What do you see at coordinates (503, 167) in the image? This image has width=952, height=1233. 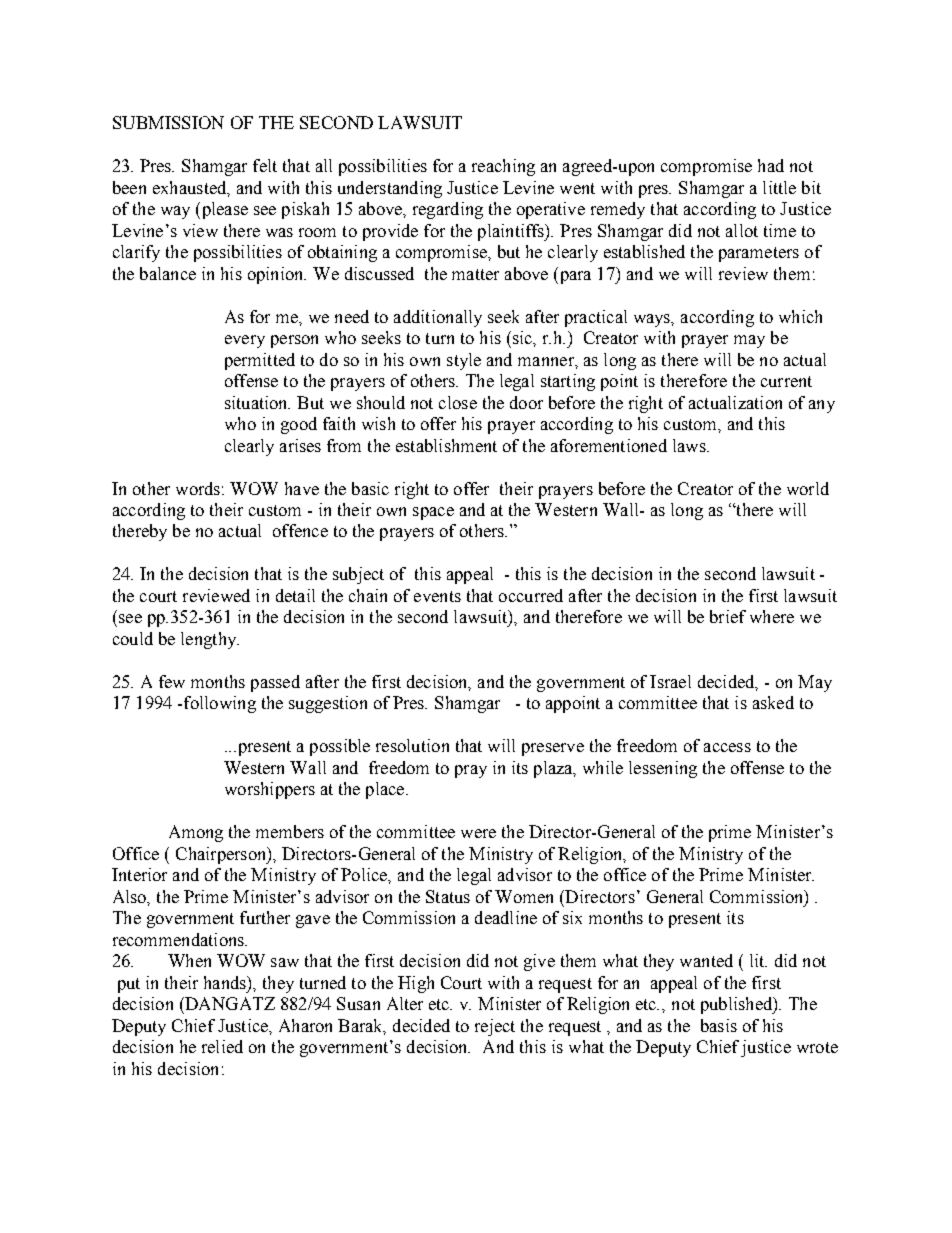 I see `reaching` at bounding box center [503, 167].
